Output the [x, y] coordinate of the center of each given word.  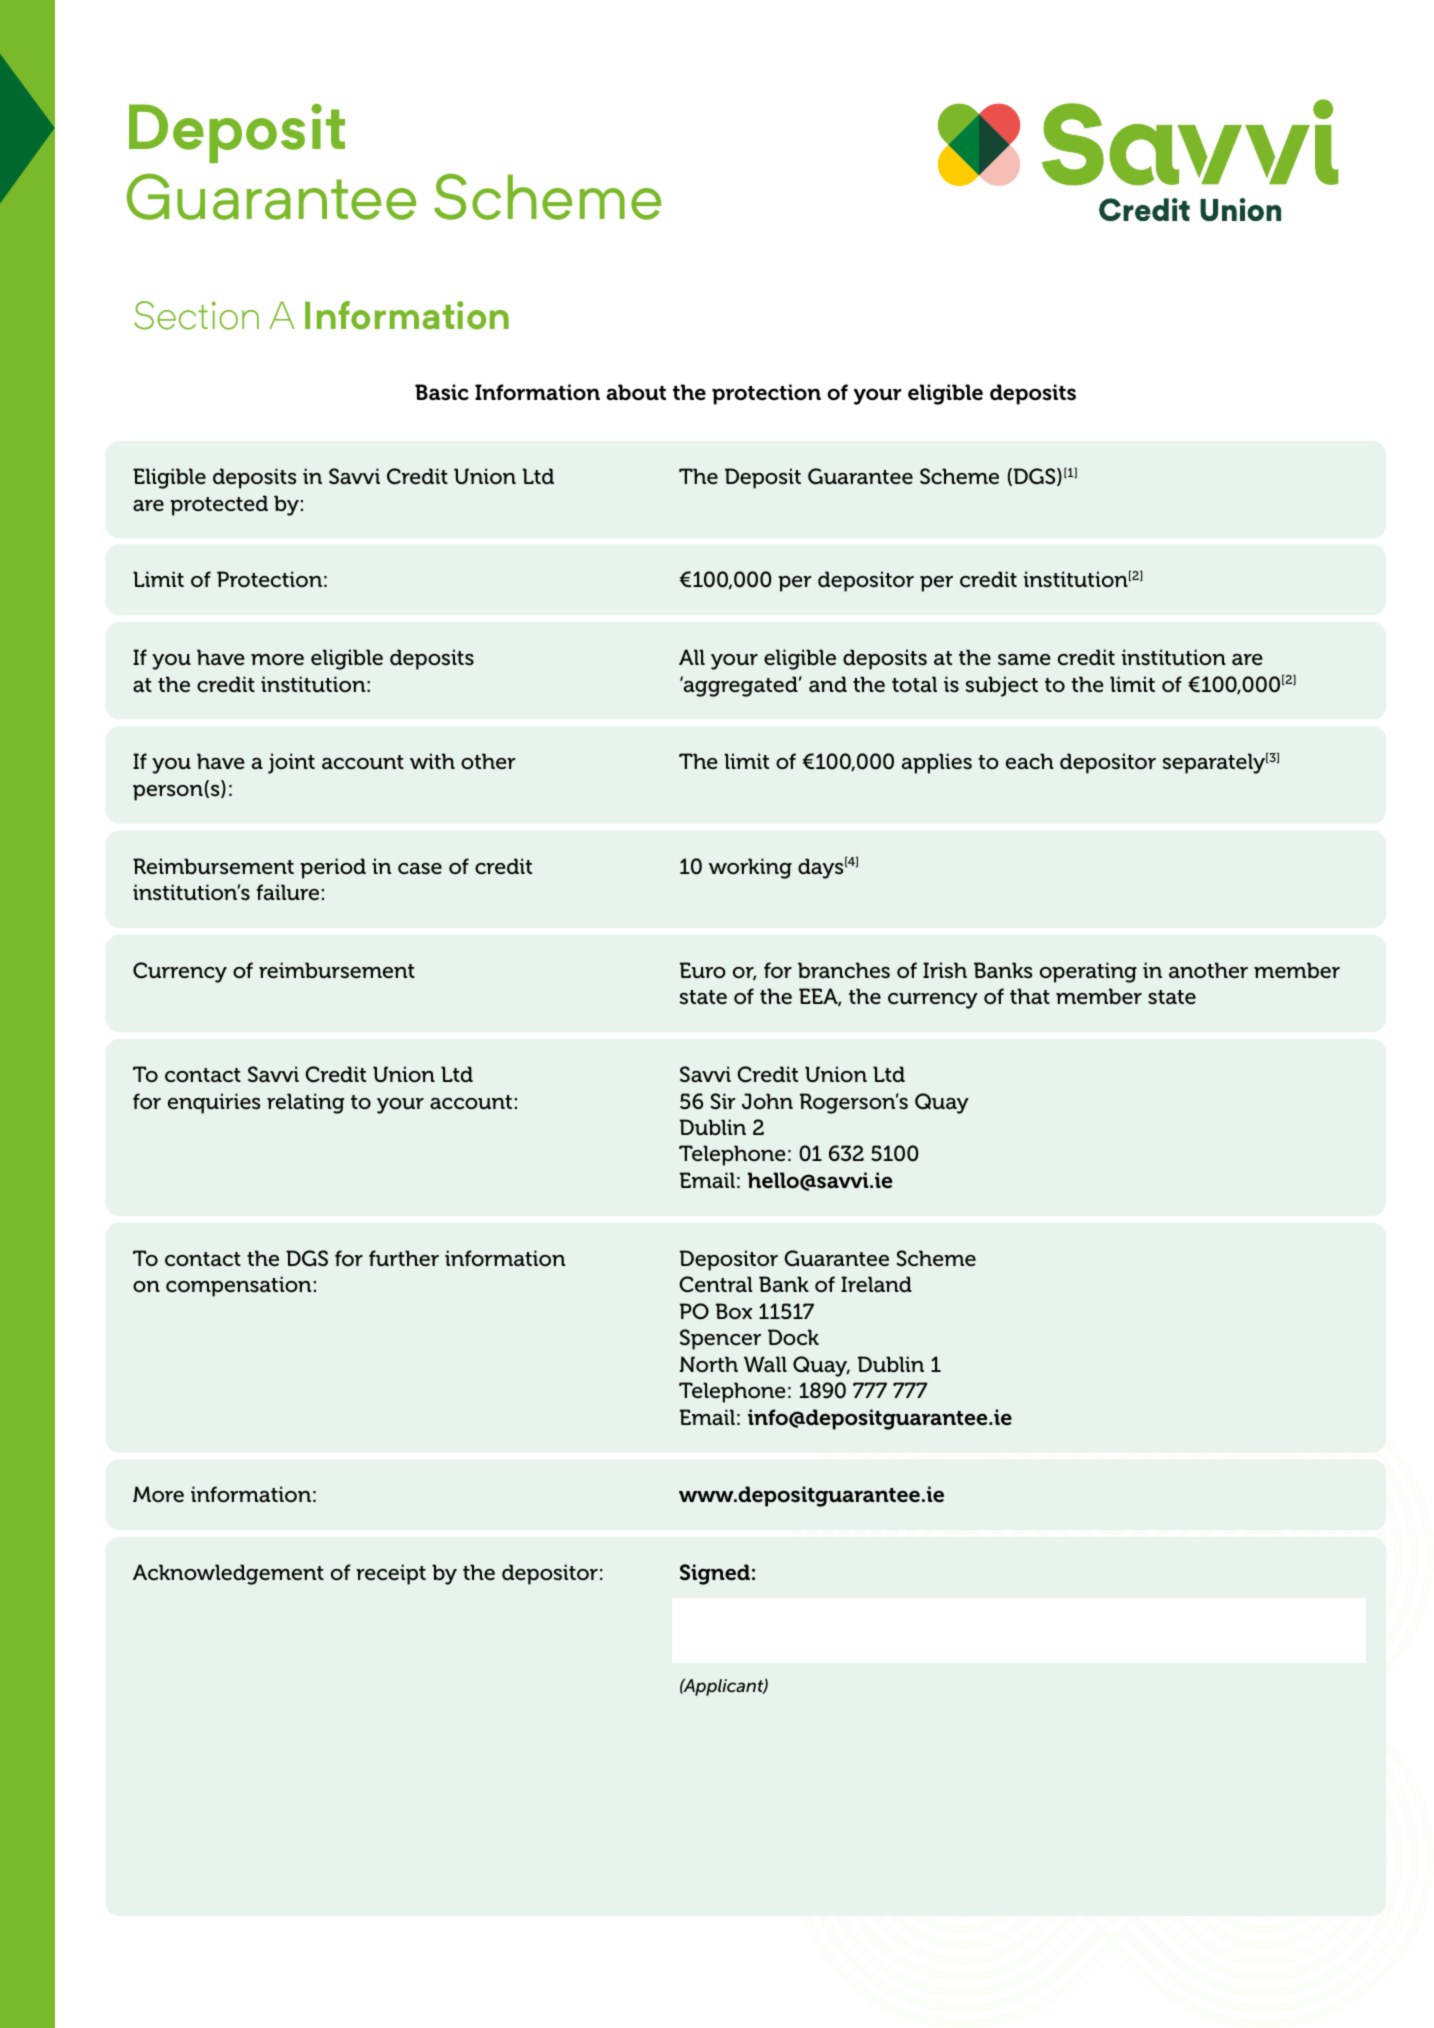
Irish [945, 970]
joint [291, 763]
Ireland [876, 1284]
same [1024, 660]
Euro [703, 970]
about [636, 392]
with [432, 761]
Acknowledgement [228, 1574]
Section [196, 315]
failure [287, 892]
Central [716, 1284]
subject [1002, 686]
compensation [238, 1286]
